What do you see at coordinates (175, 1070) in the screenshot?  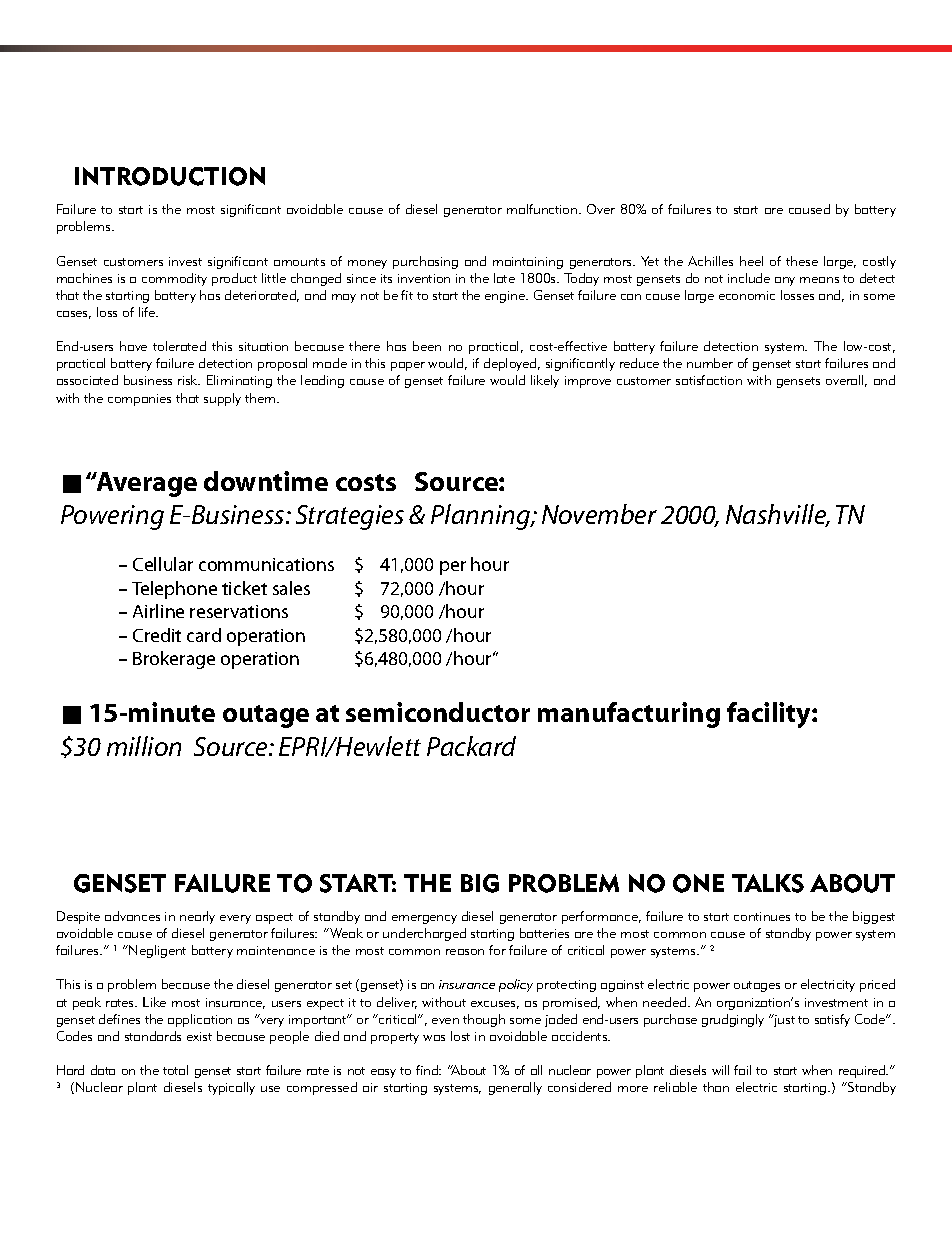 I see `total` at bounding box center [175, 1070].
